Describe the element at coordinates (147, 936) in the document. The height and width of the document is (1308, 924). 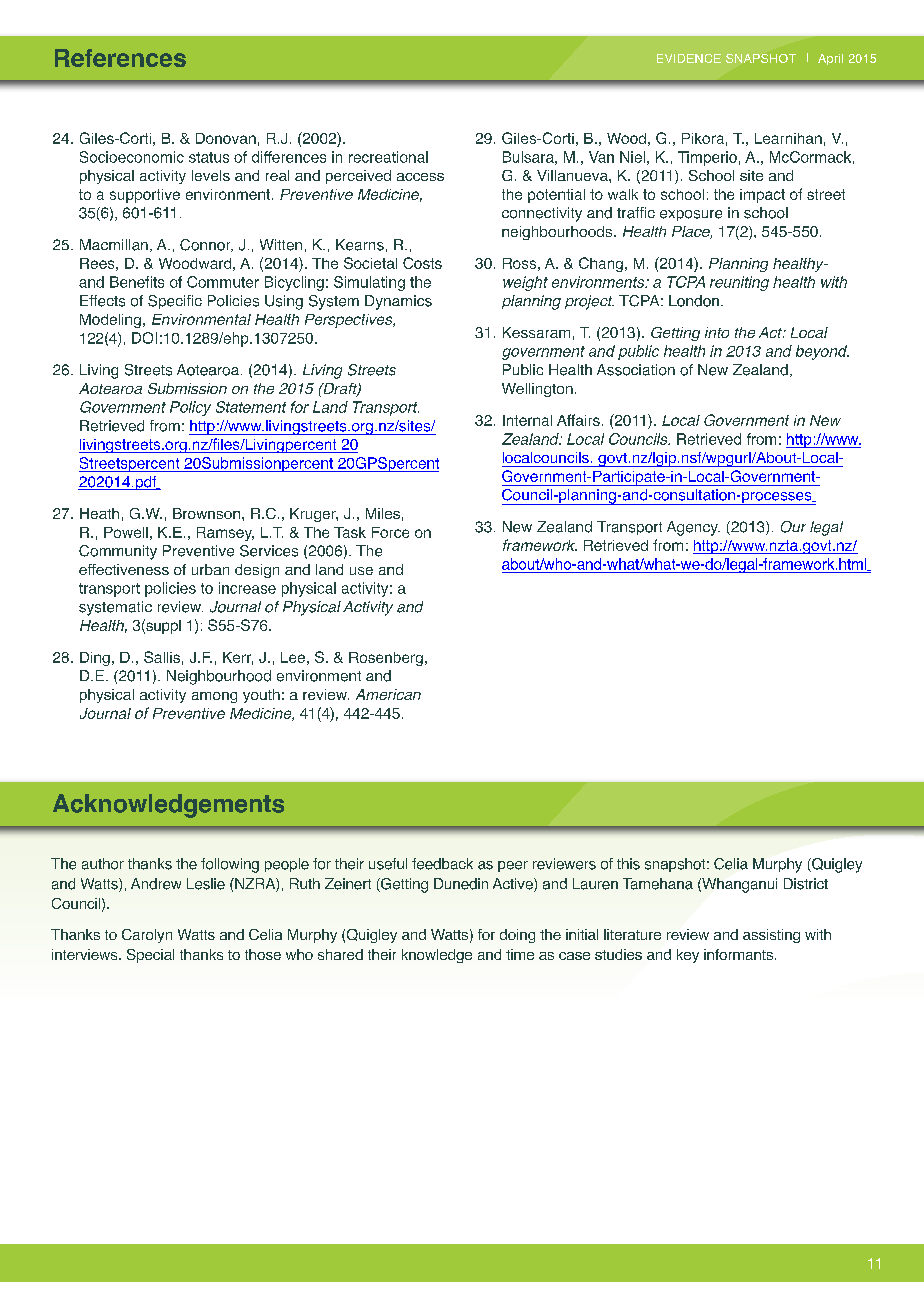
I see `Carolyn` at that location.
